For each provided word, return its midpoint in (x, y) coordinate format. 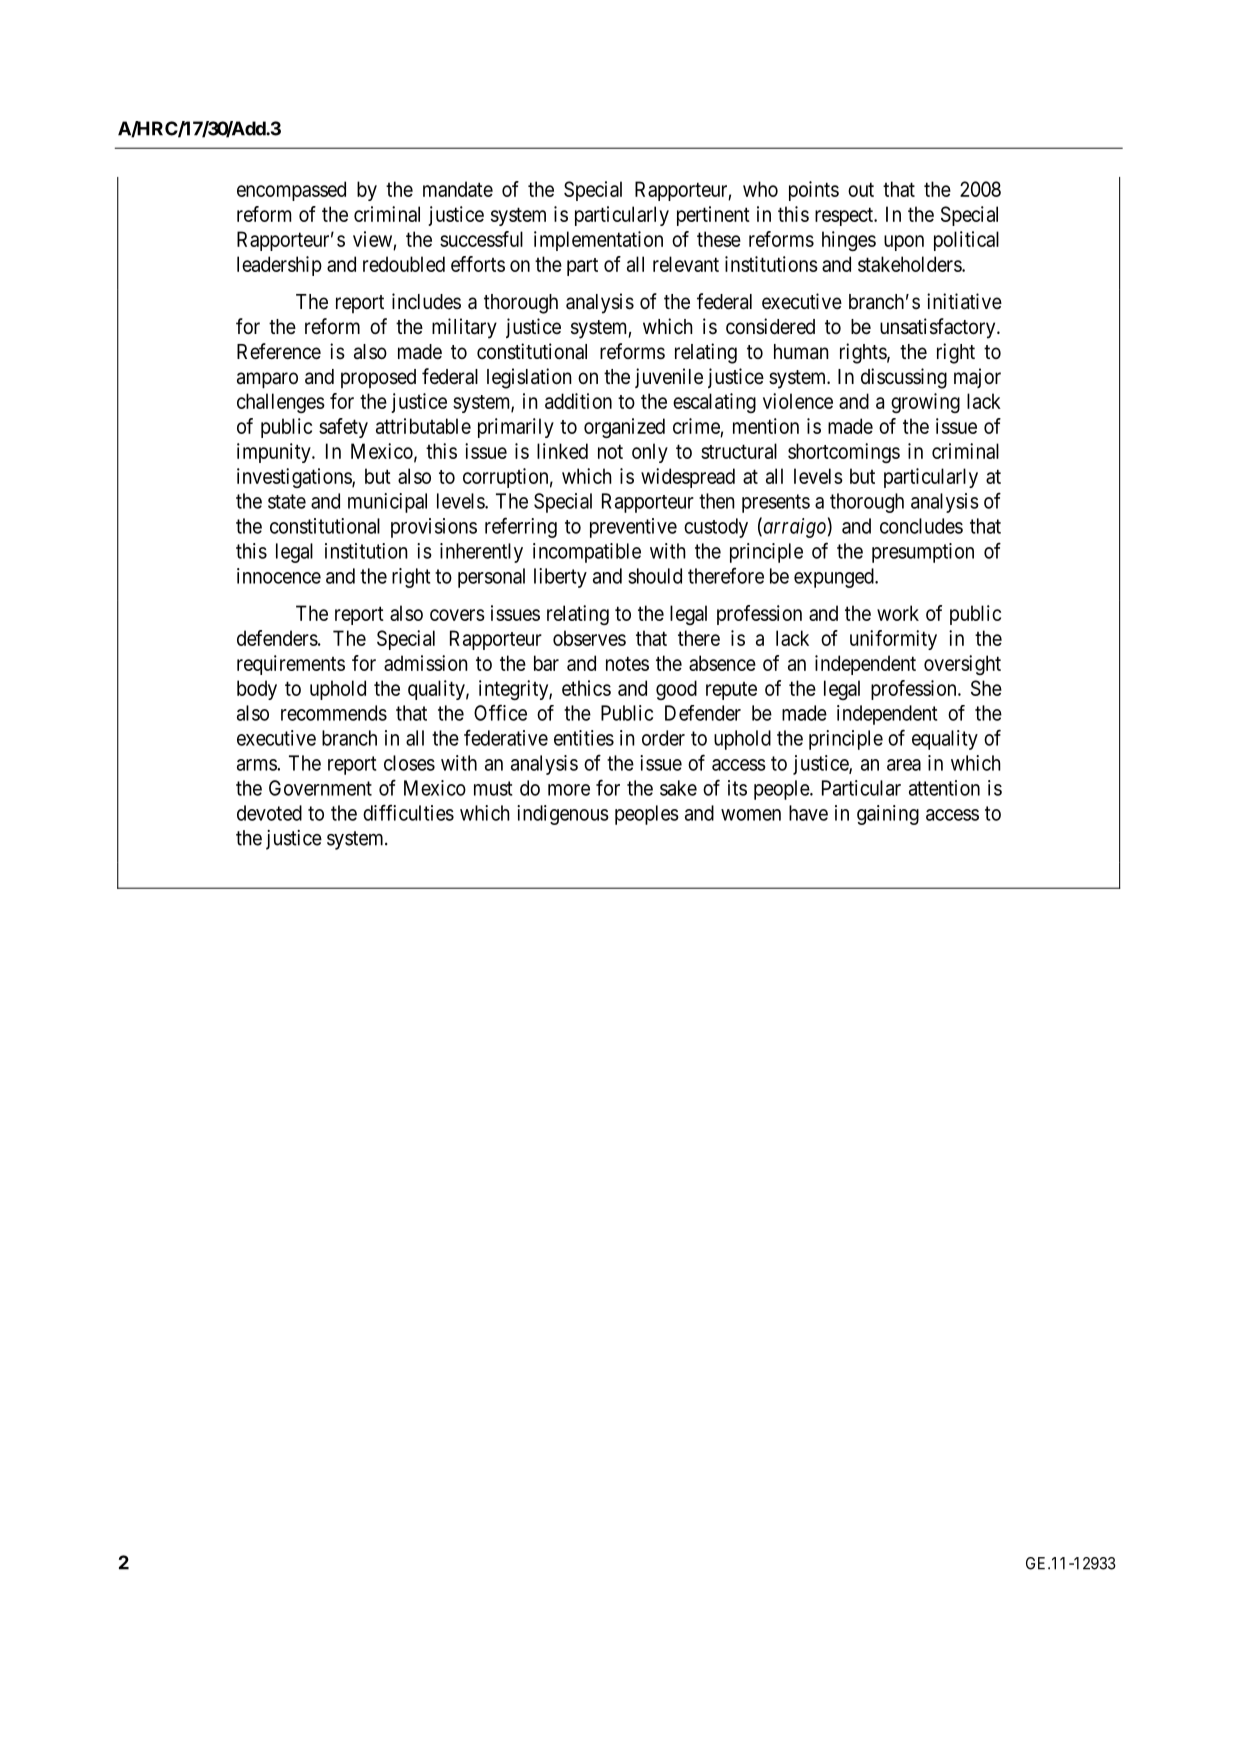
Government (320, 788)
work (898, 613)
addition (578, 401)
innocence (279, 576)
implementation (598, 241)
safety (343, 428)
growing (925, 403)
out (861, 189)
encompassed (291, 191)
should (655, 576)
